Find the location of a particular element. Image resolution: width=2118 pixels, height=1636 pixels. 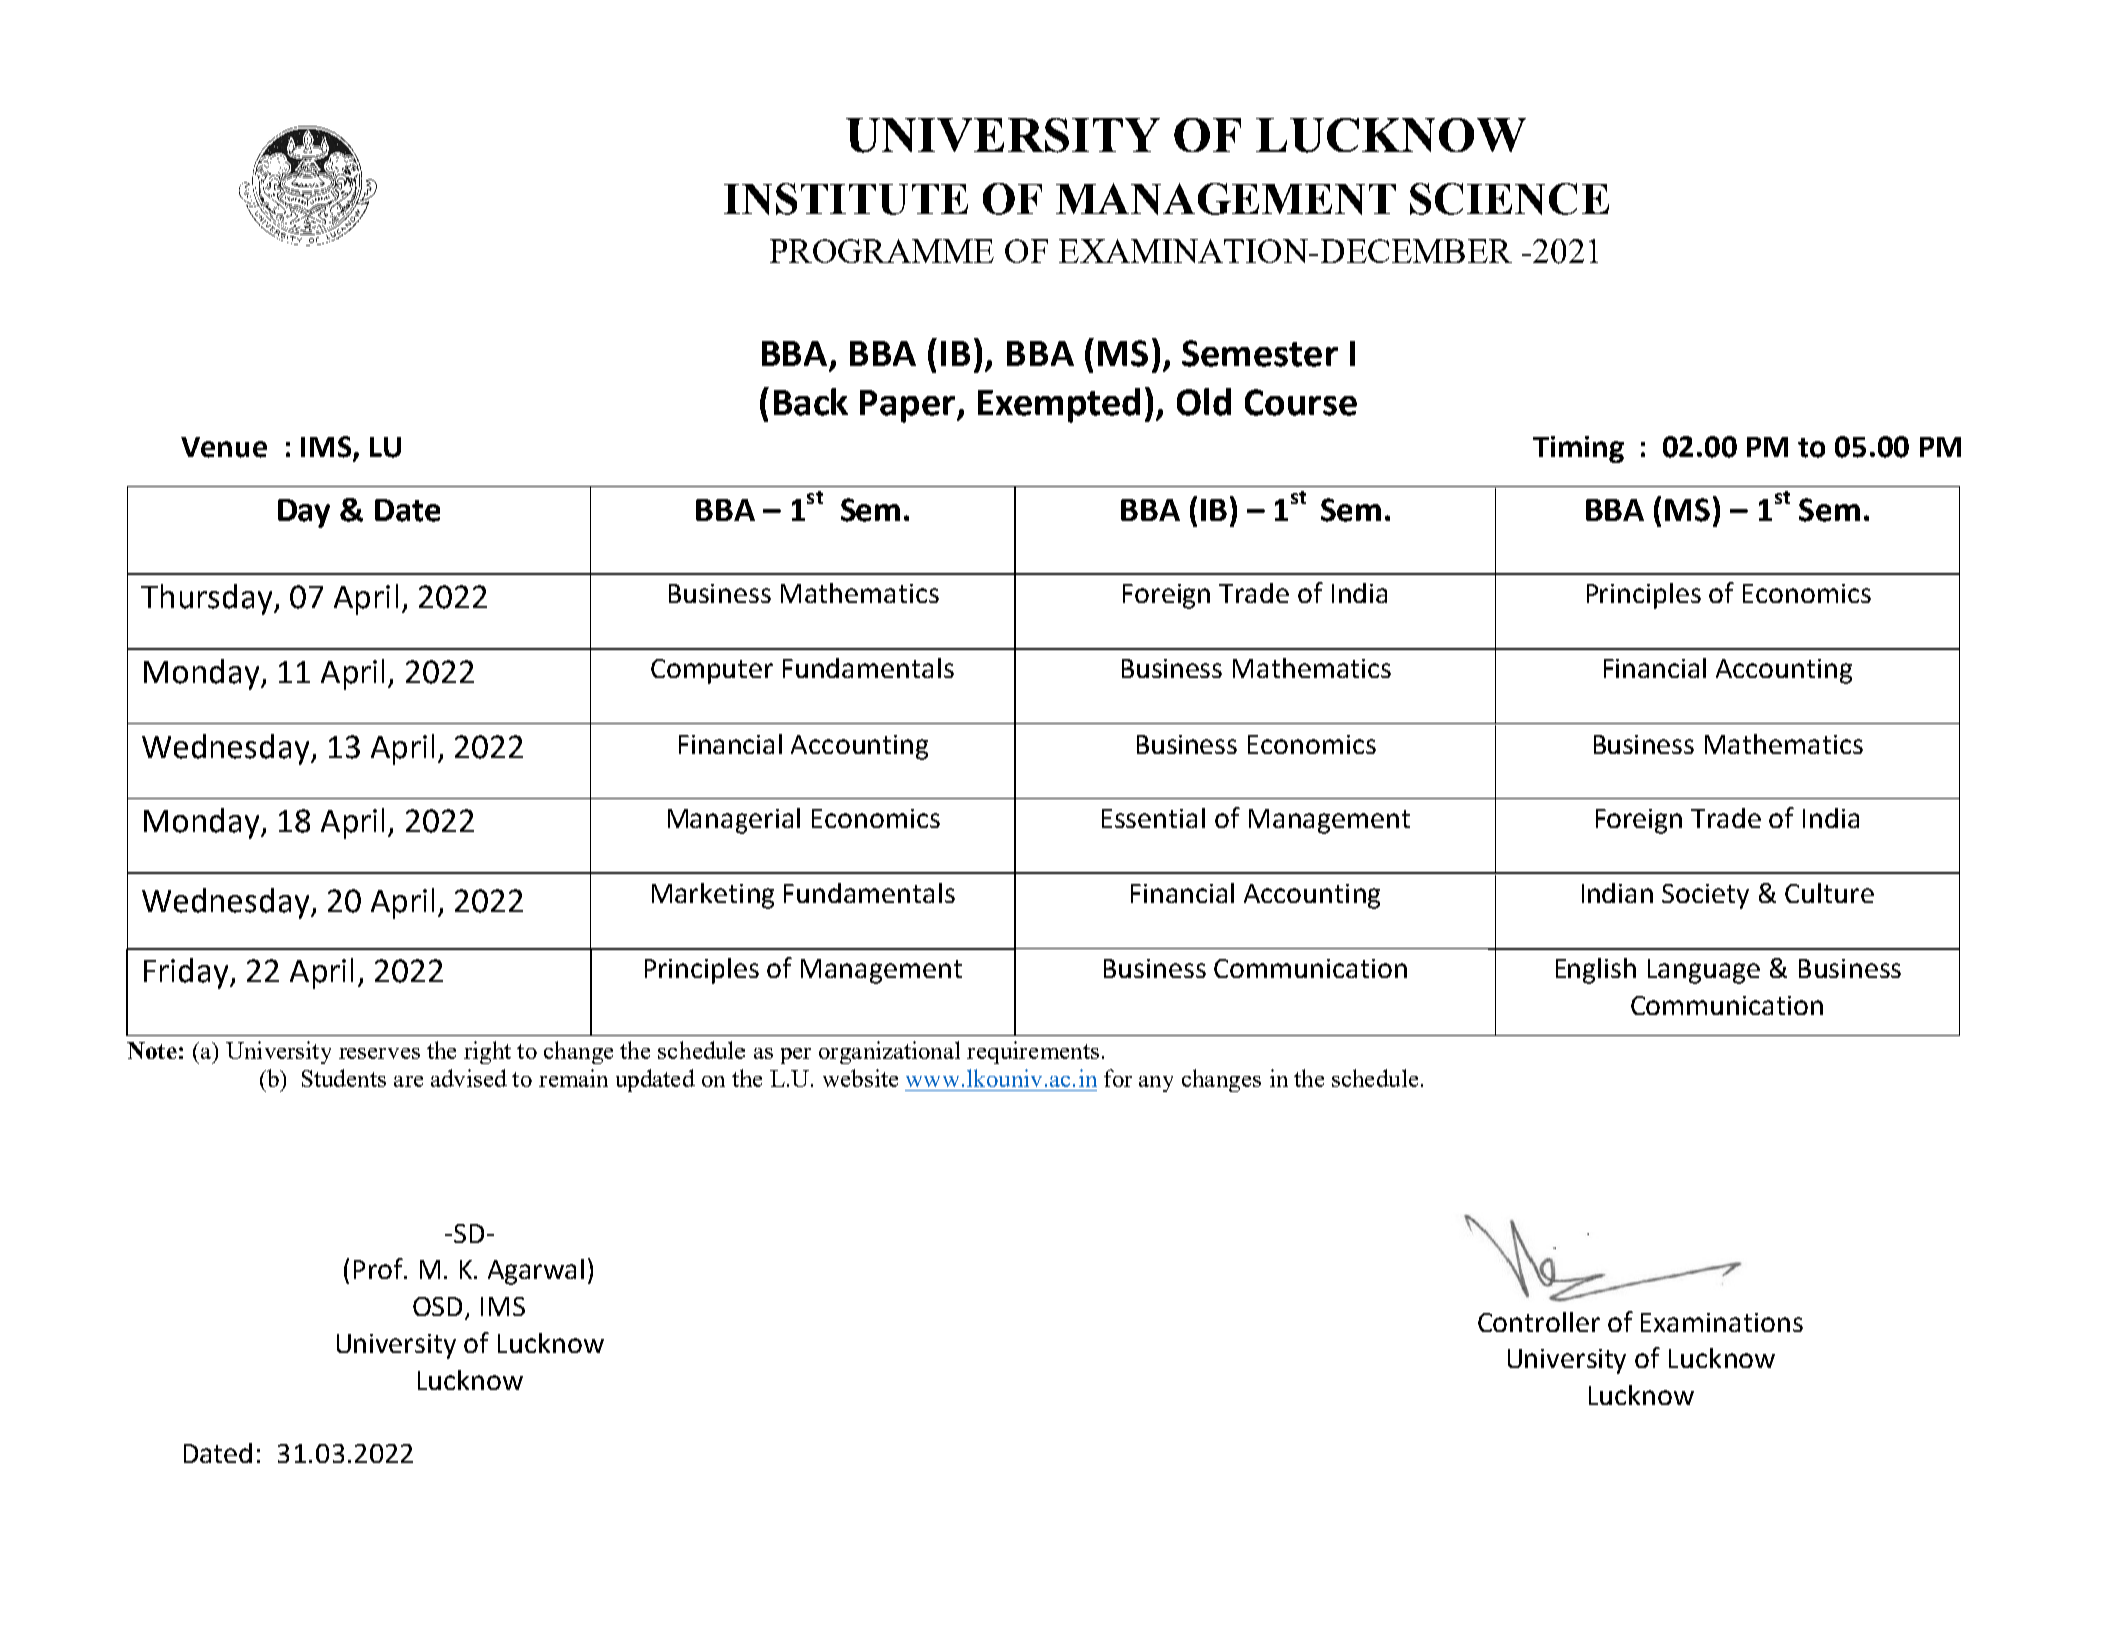

English is located at coordinates (1596, 971).
